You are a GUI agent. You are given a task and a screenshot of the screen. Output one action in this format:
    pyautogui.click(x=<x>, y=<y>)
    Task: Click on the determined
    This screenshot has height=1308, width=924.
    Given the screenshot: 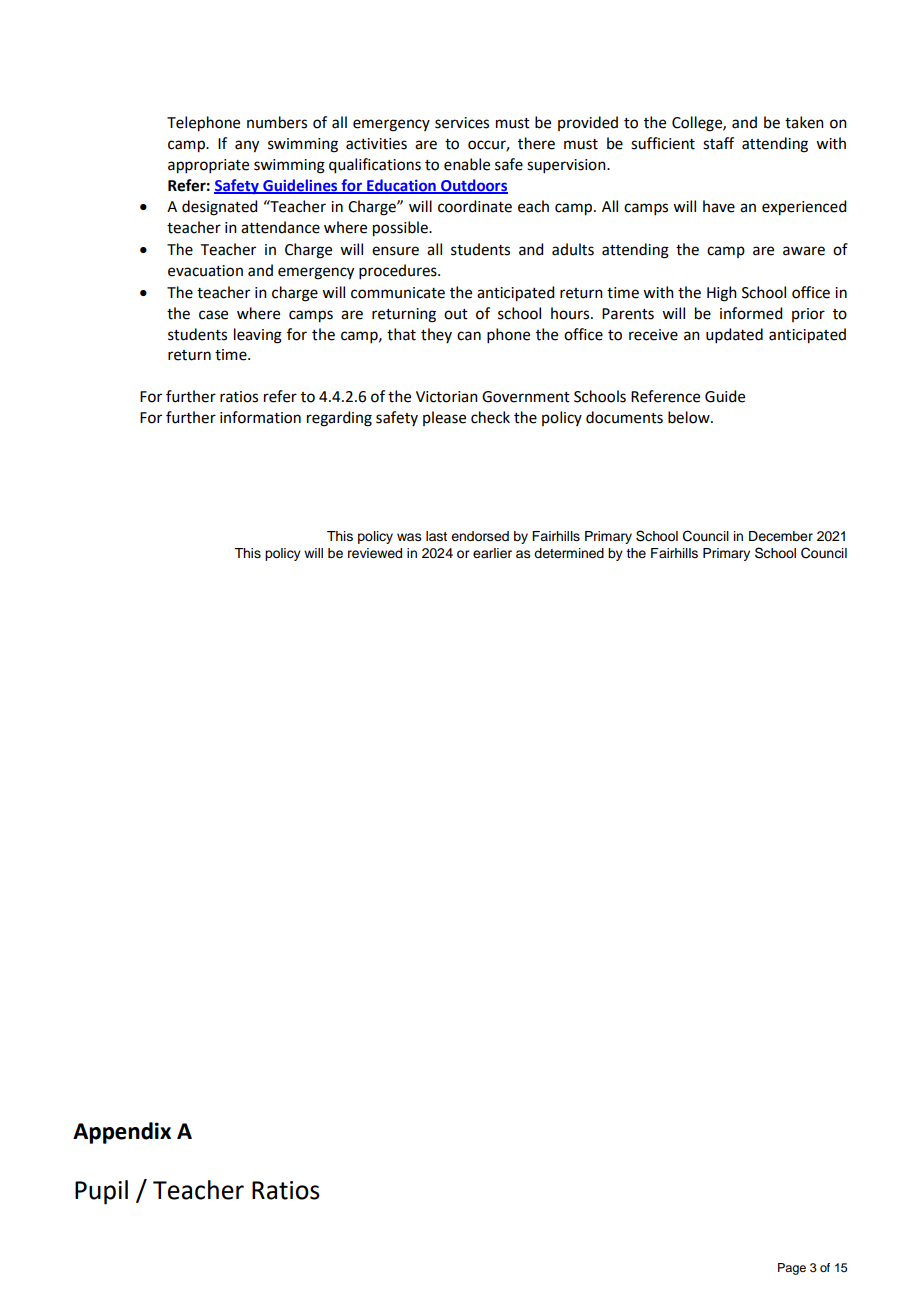 What is the action you would take?
    pyautogui.click(x=569, y=553)
